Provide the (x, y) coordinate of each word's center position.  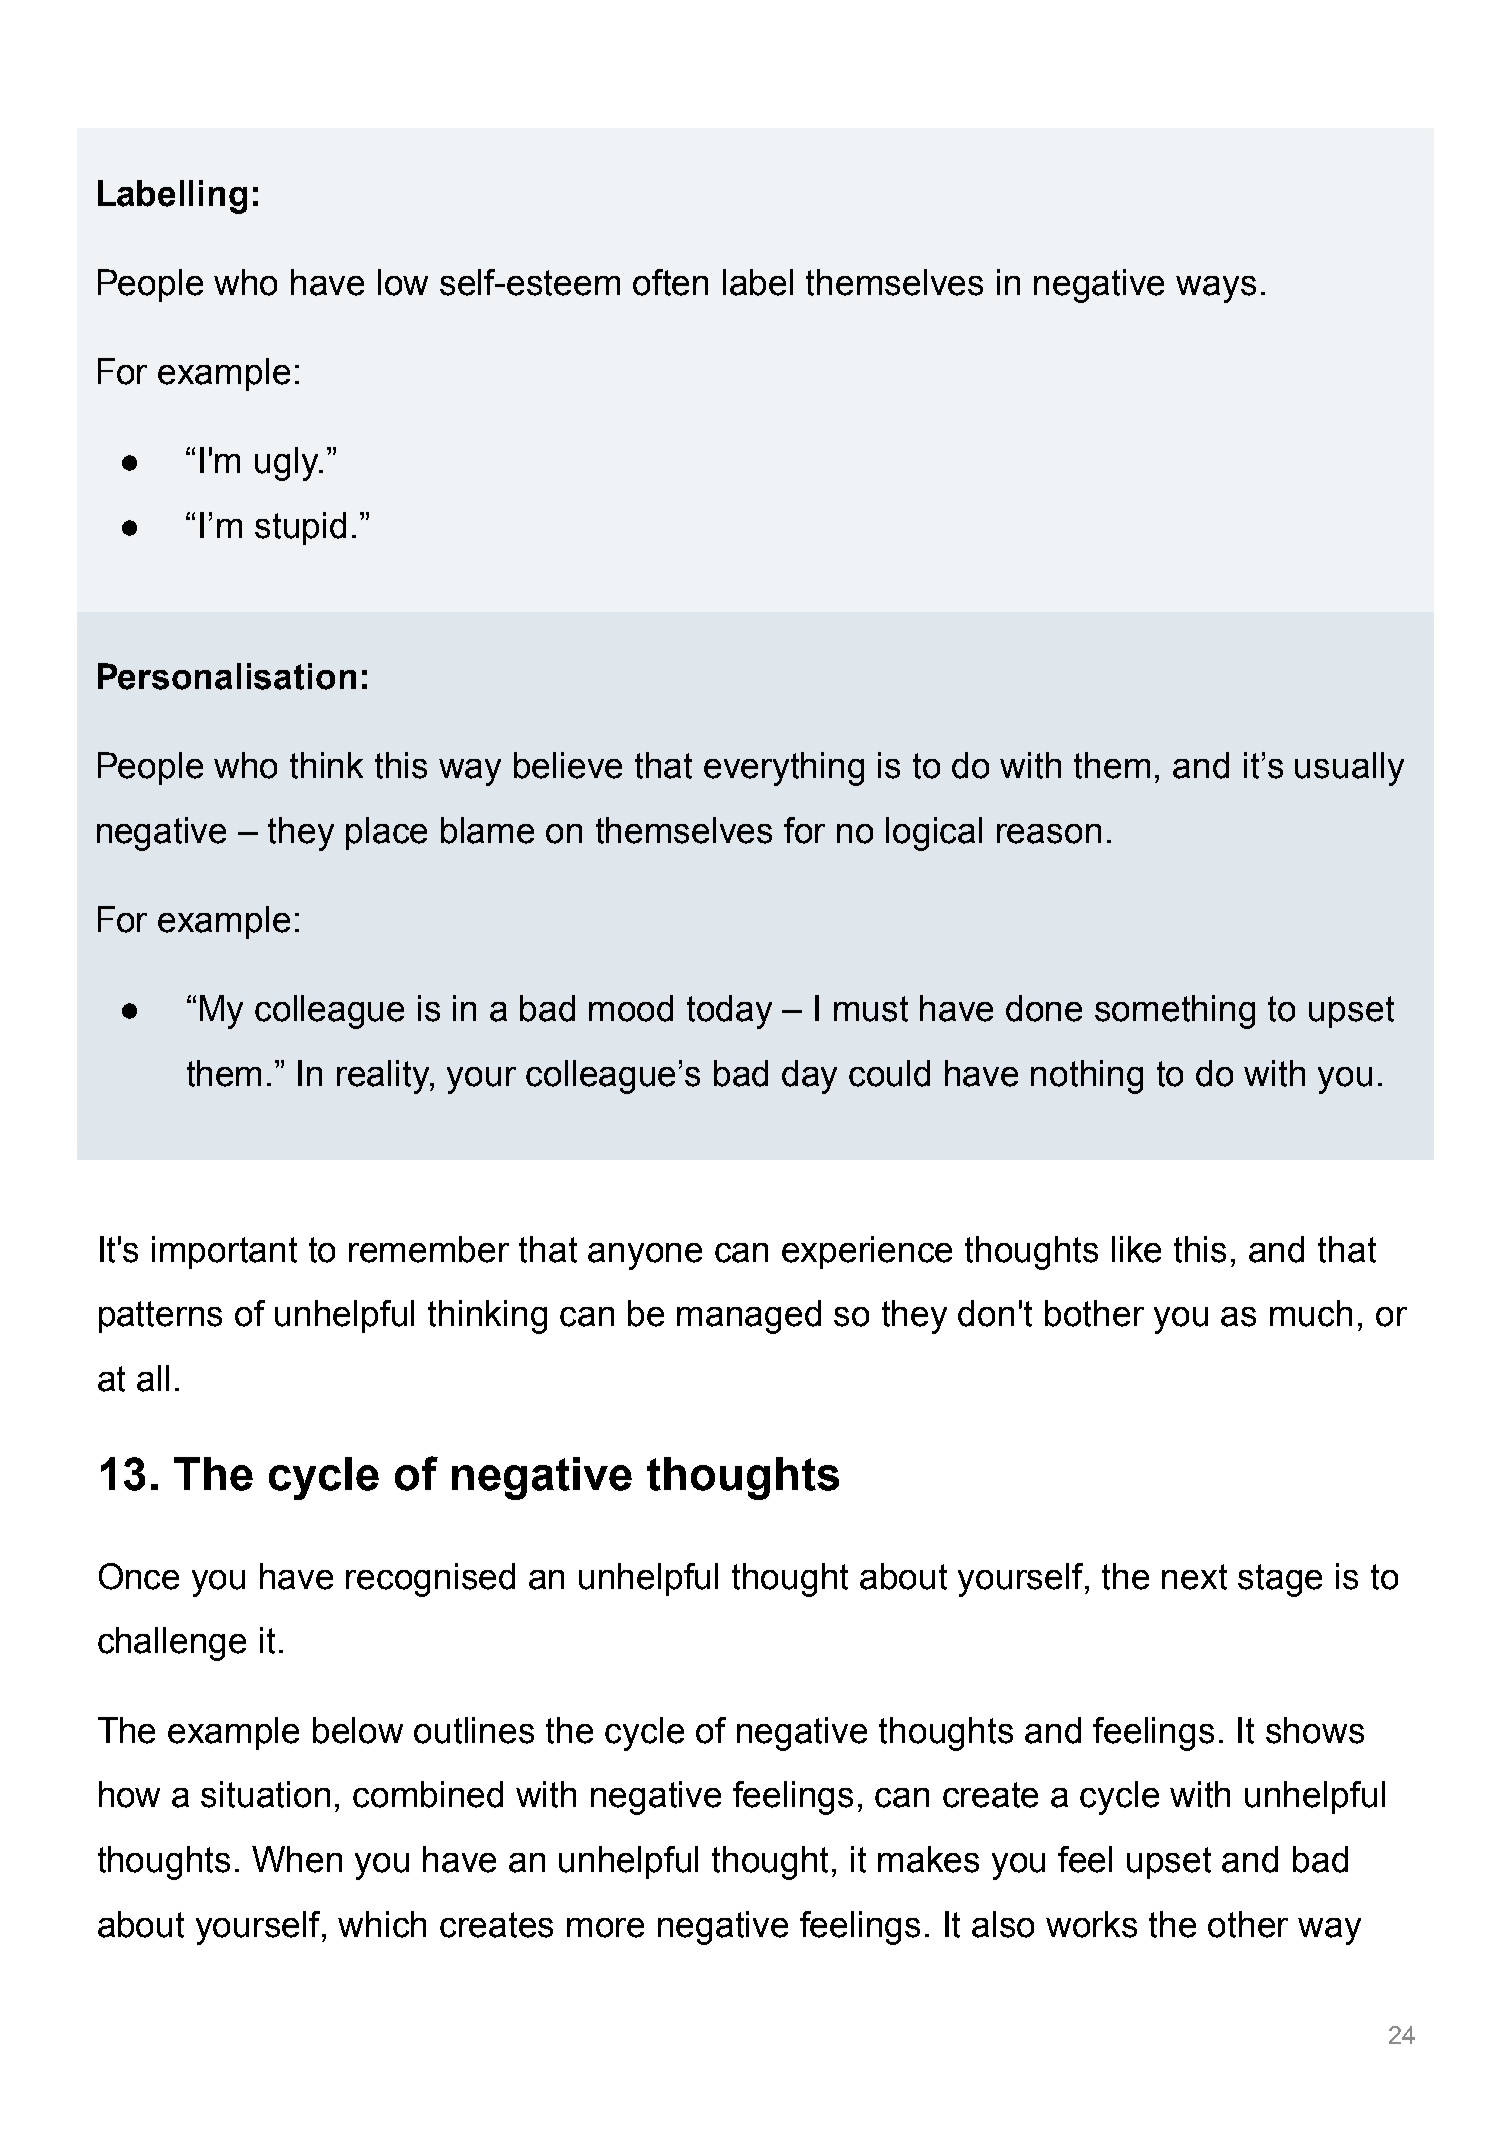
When (297, 1859)
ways (1216, 289)
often (670, 282)
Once (139, 1576)
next (1194, 1577)
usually (1349, 769)
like (1136, 1249)
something (1175, 1012)
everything (784, 769)
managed (749, 1317)
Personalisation (227, 676)
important (224, 1252)
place (386, 833)
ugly (288, 464)
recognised (430, 1580)
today (729, 1012)
